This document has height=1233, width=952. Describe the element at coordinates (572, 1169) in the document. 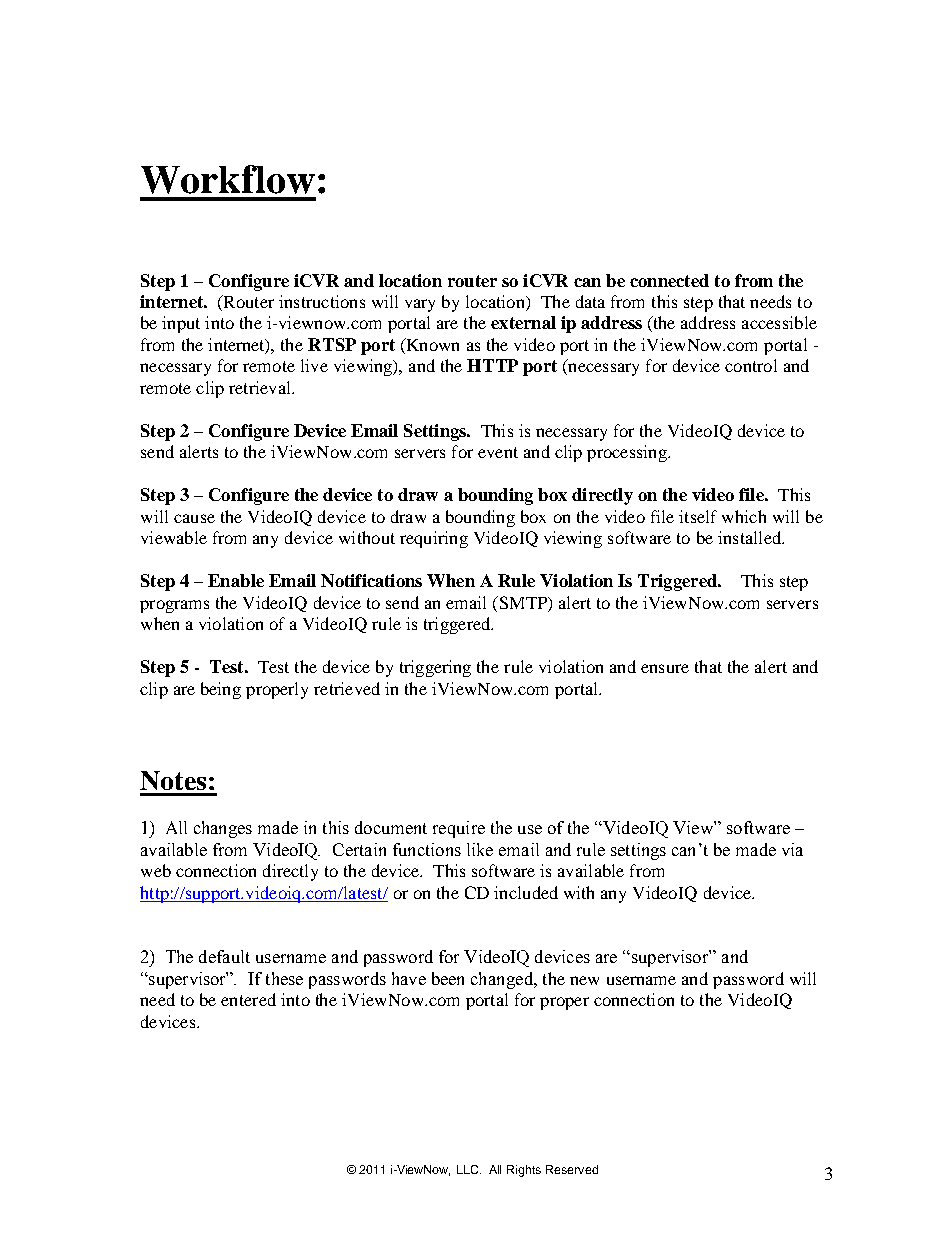

I see `Reserved` at that location.
